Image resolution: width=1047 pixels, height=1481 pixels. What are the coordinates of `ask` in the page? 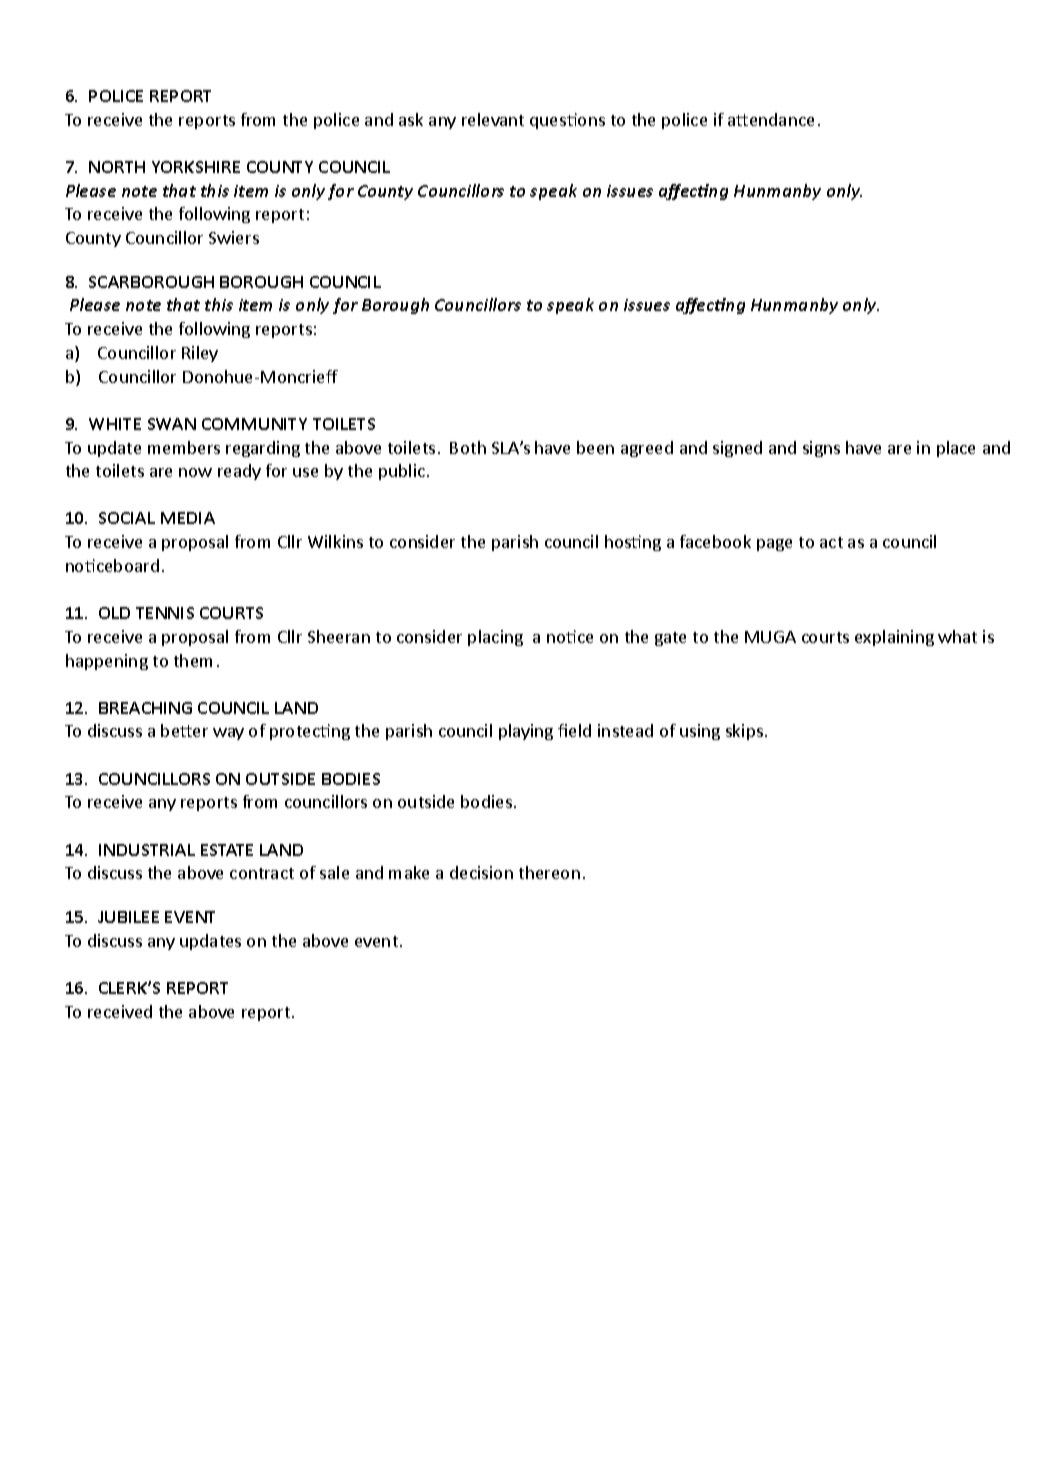 It's located at (411, 119).
